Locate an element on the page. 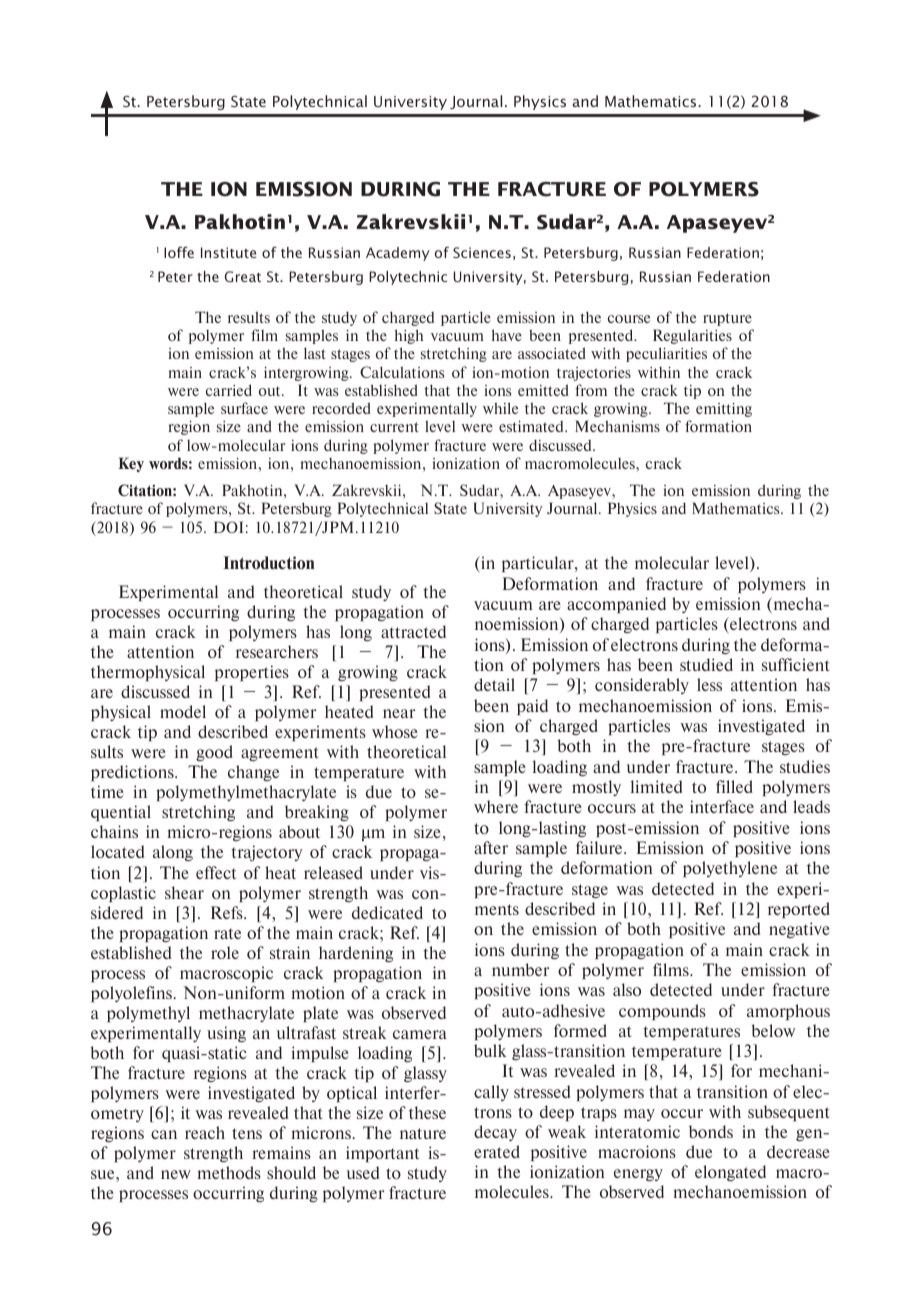 The height and width of the image is (1316, 921). less is located at coordinates (709, 684).
